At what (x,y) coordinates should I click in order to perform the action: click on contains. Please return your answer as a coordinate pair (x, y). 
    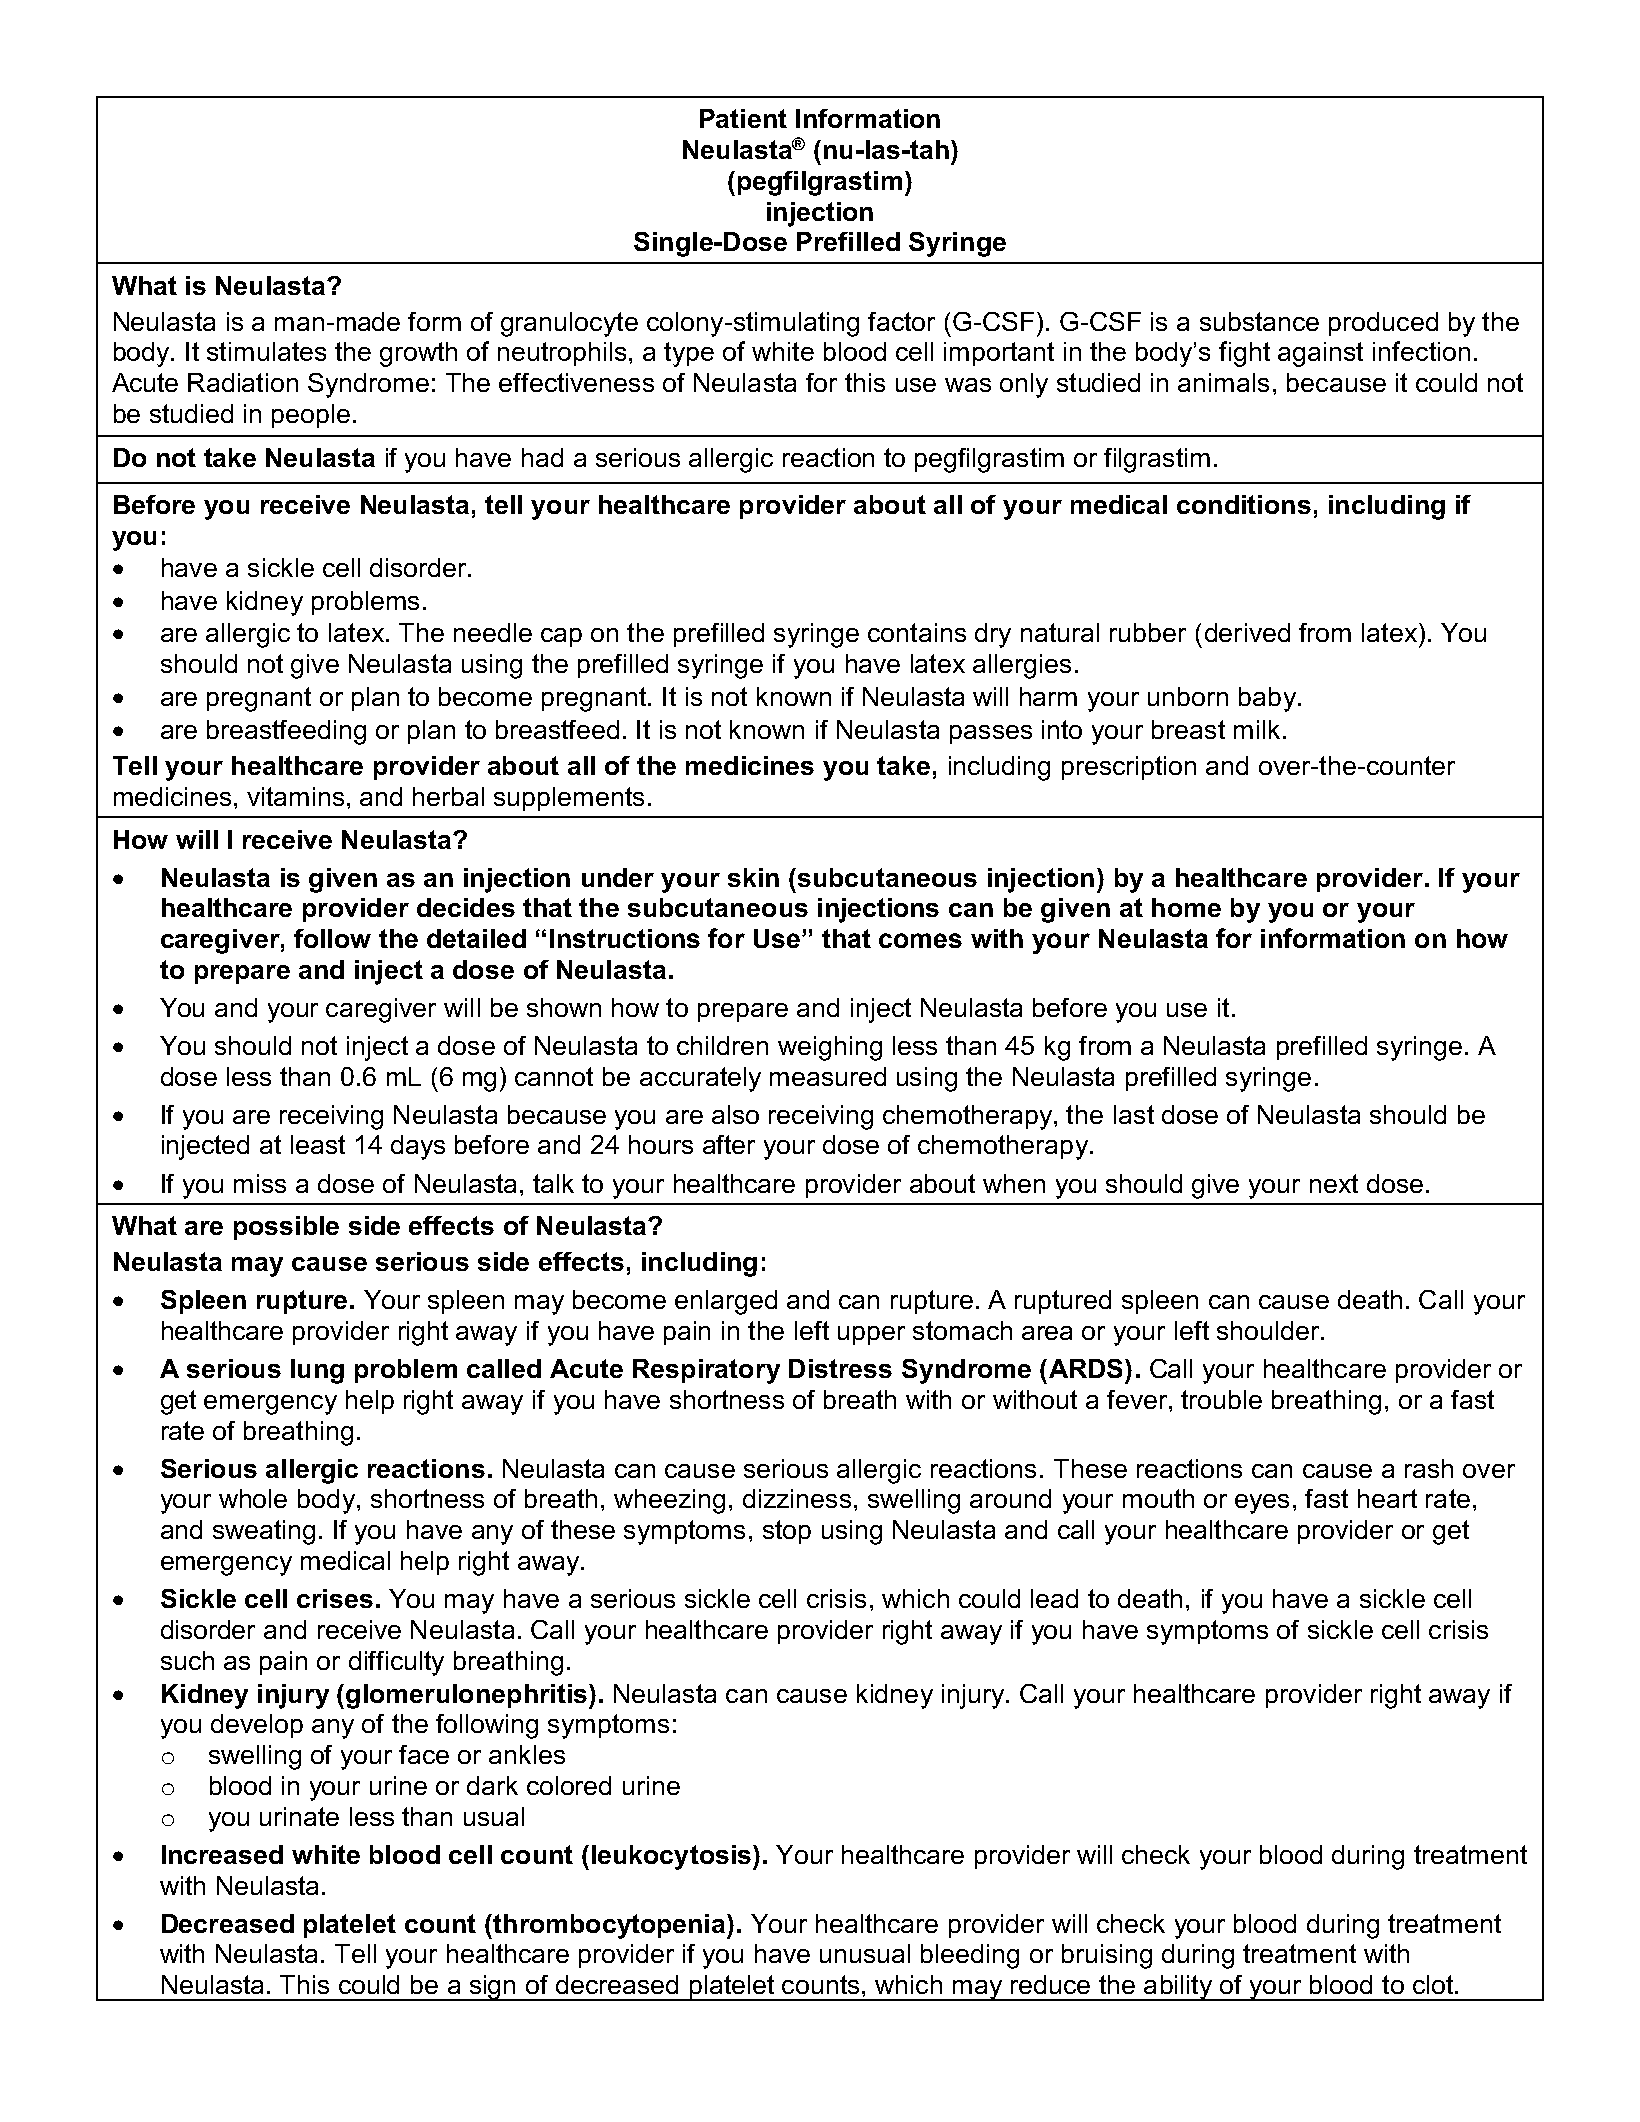
    Looking at the image, I should click on (917, 632).
